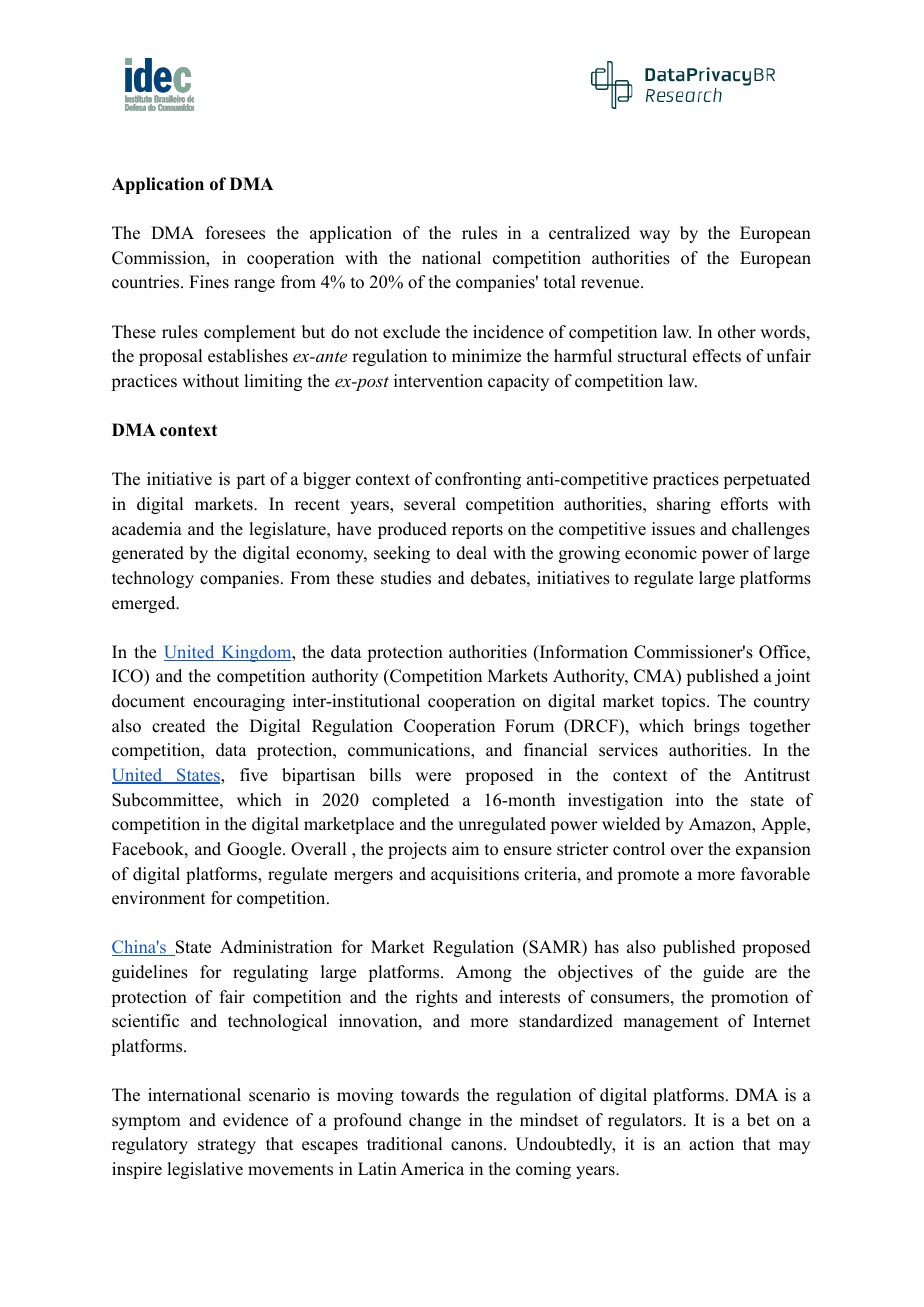 This page has width=924, height=1307. I want to click on deal, so click(472, 553).
